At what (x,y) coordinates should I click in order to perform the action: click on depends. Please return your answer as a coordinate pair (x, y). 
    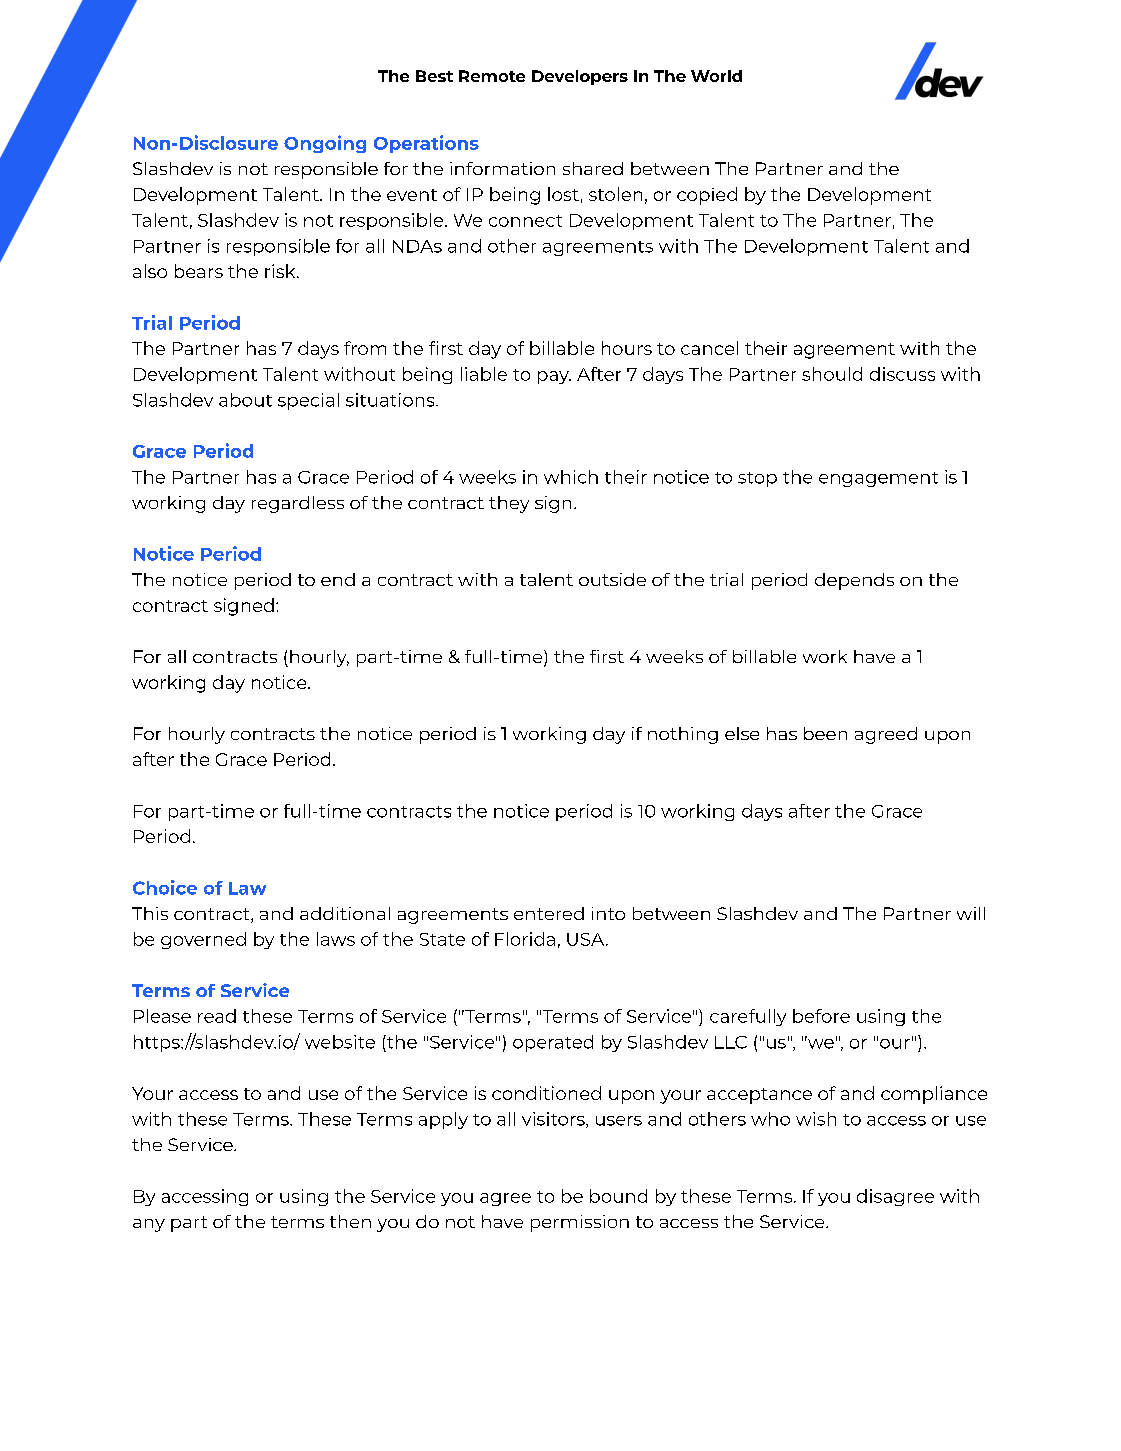
    Looking at the image, I should click on (854, 581).
